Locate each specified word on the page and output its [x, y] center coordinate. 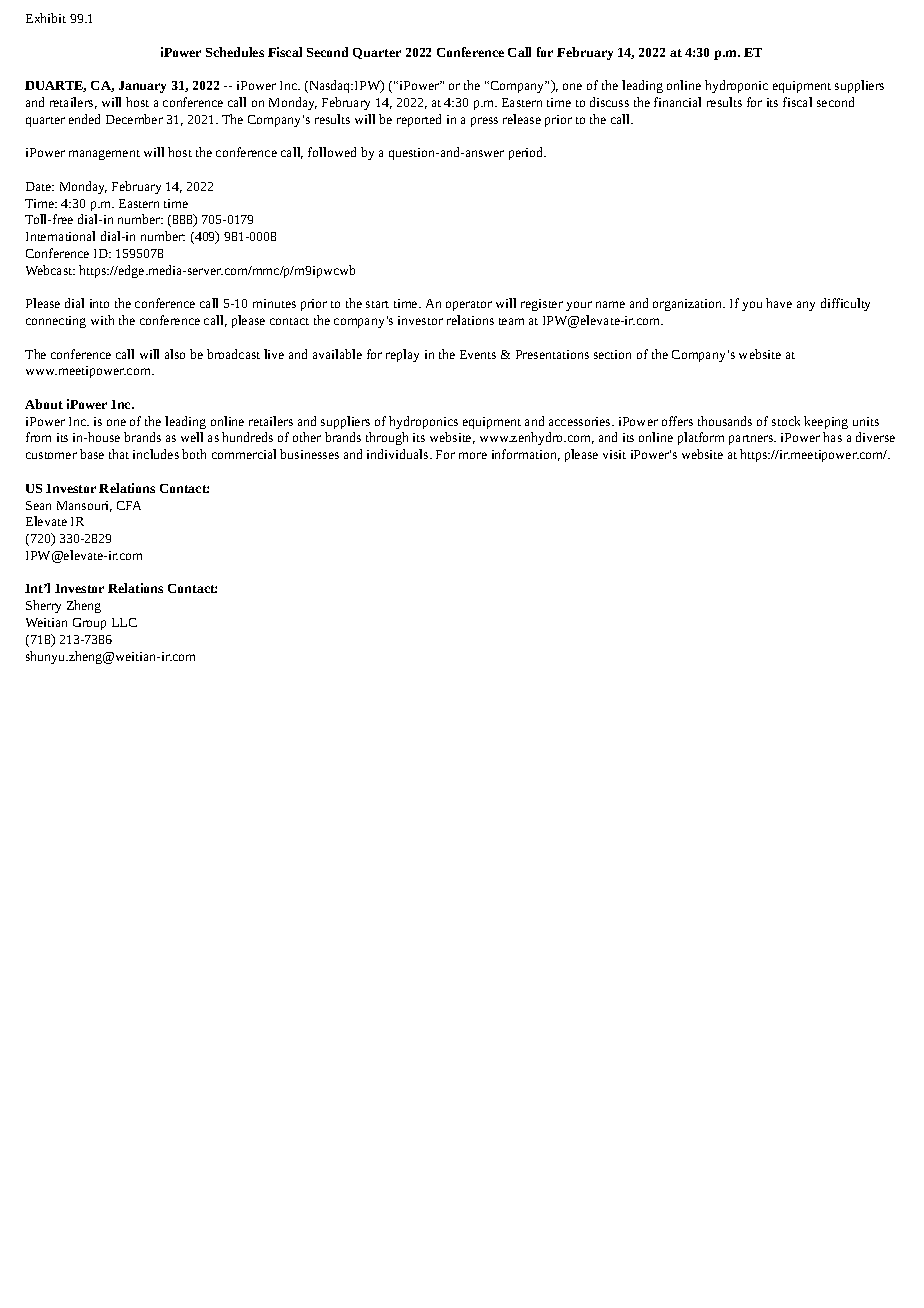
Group [89, 624]
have [779, 303]
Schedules [235, 52]
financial [677, 102]
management [104, 155]
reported [419, 120]
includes [156, 454]
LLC [124, 622]
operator [469, 306]
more [473, 455]
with [102, 320]
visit [614, 454]
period [527, 153]
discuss [609, 102]
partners [752, 440]
